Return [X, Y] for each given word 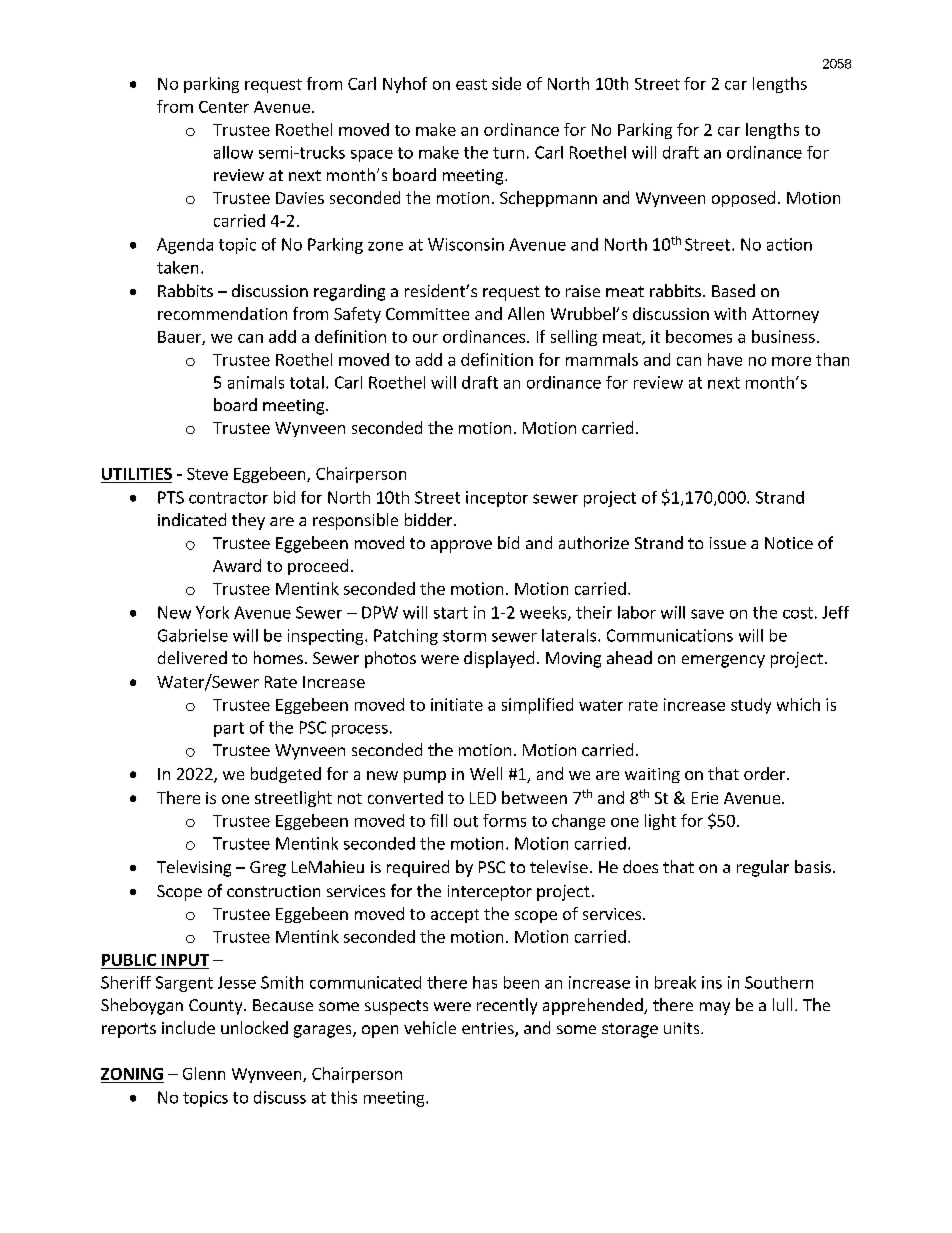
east [471, 84]
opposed [743, 199]
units [683, 1028]
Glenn [204, 1073]
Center [224, 107]
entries [489, 1029]
